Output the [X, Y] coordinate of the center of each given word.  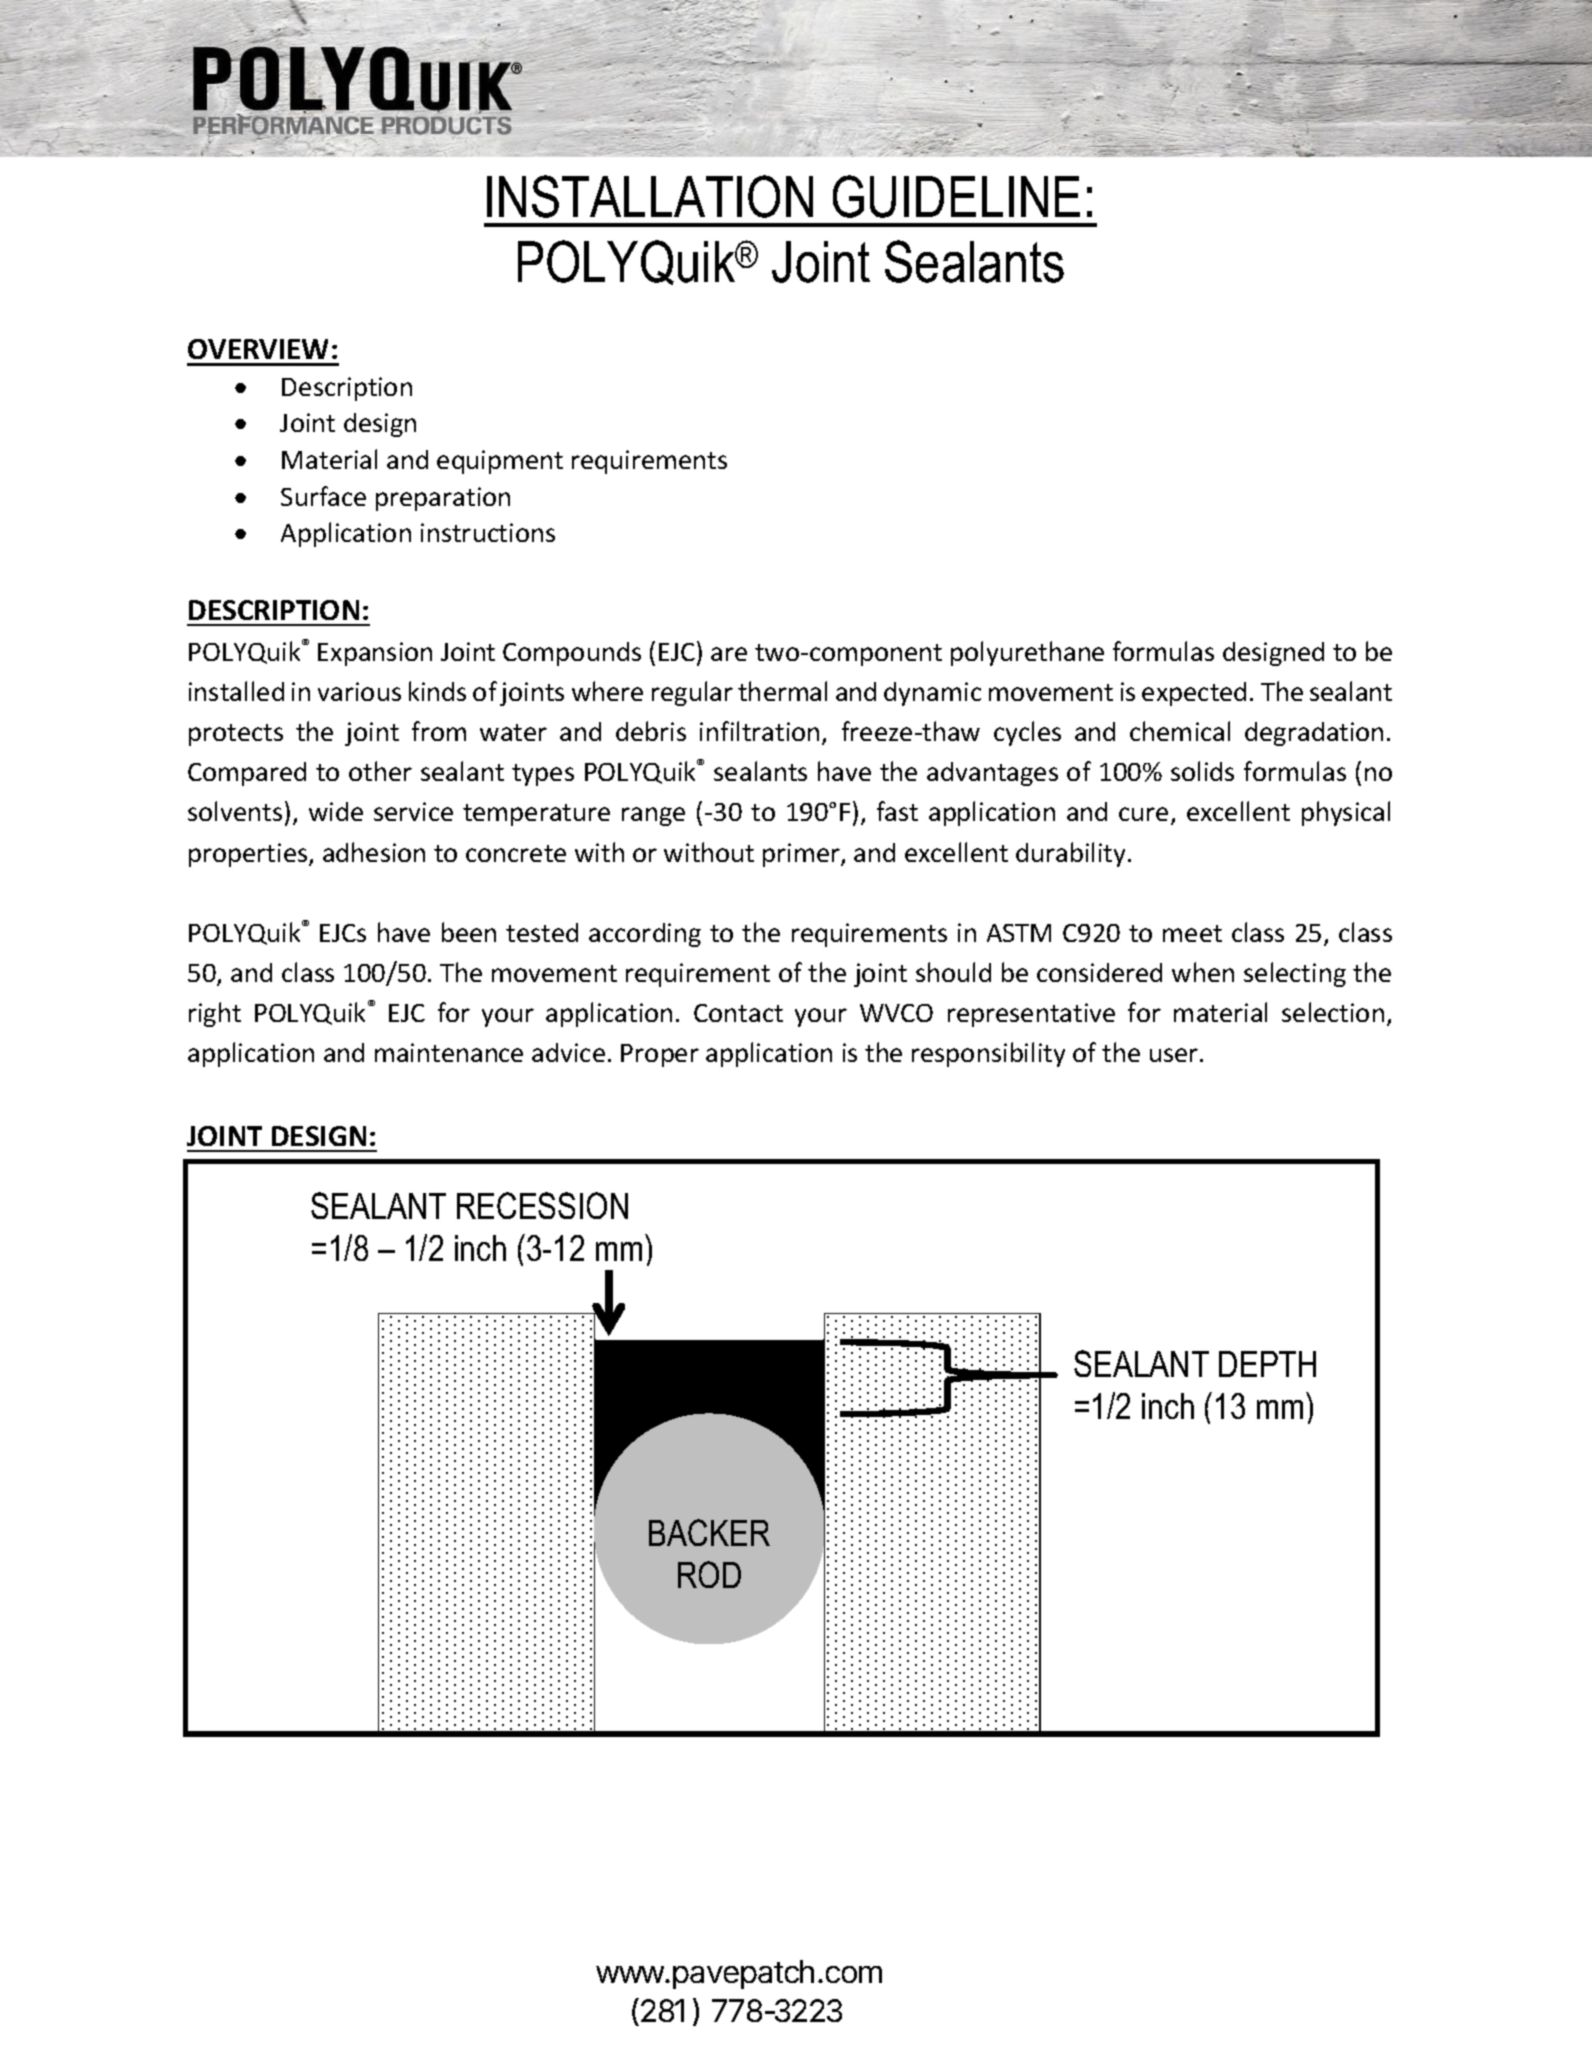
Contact [738, 1013]
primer [802, 855]
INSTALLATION [650, 196]
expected [1194, 694]
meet [1192, 933]
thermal [782, 691]
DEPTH [1267, 1364]
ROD [709, 1574]
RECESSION [542, 1205]
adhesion [374, 852]
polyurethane [1027, 653]
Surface [323, 496]
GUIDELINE [956, 196]
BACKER [709, 1532]
